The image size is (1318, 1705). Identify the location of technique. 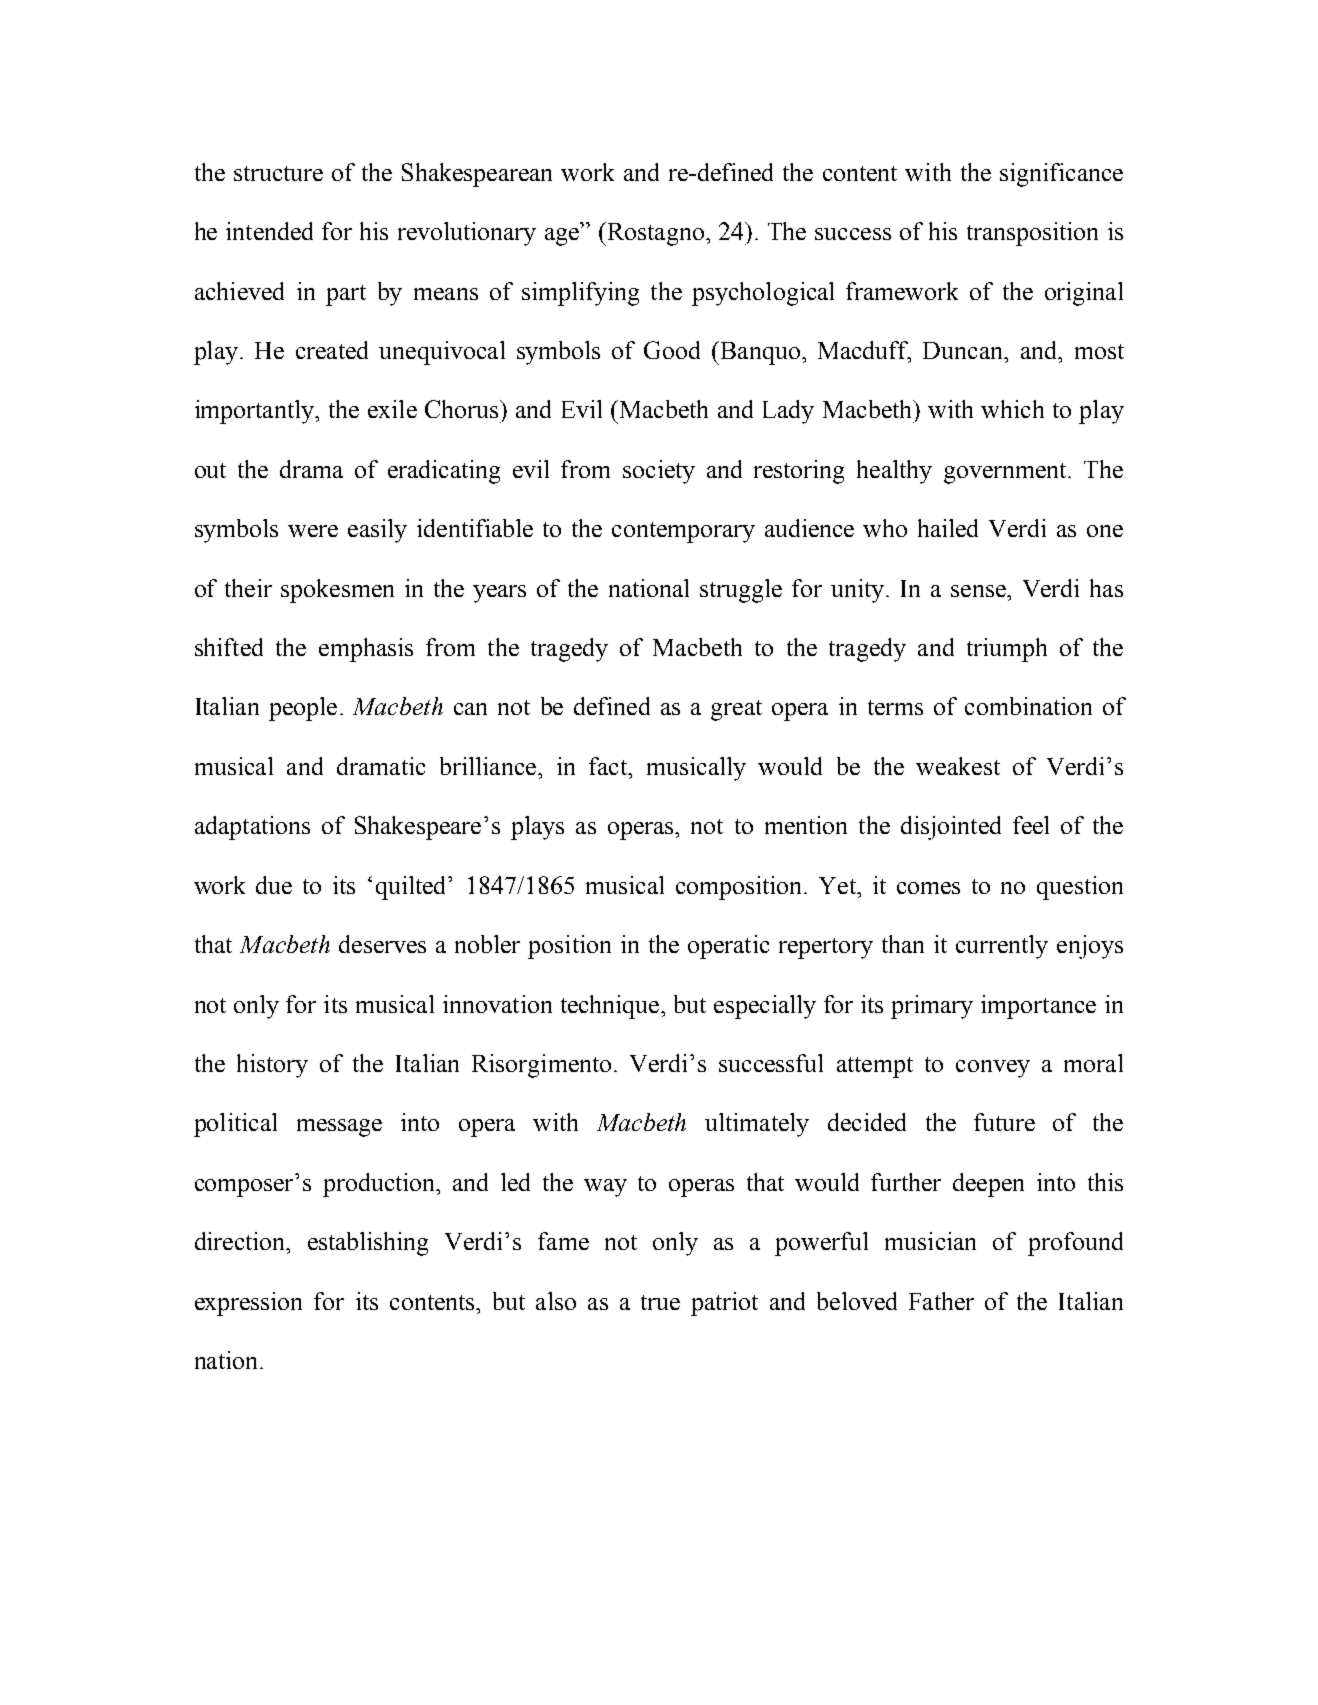
(611, 1007).
